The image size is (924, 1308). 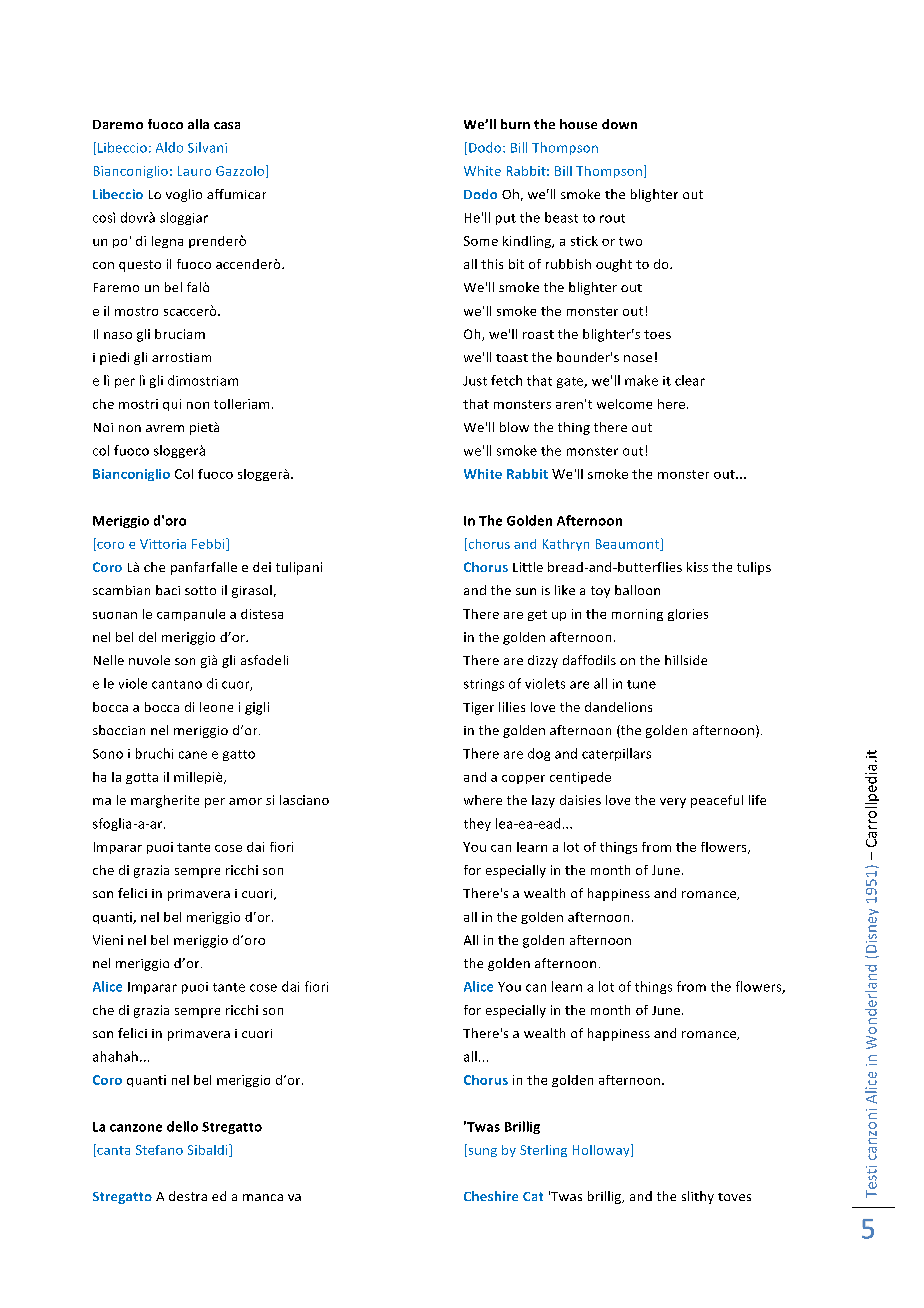 I want to click on very, so click(x=673, y=803).
